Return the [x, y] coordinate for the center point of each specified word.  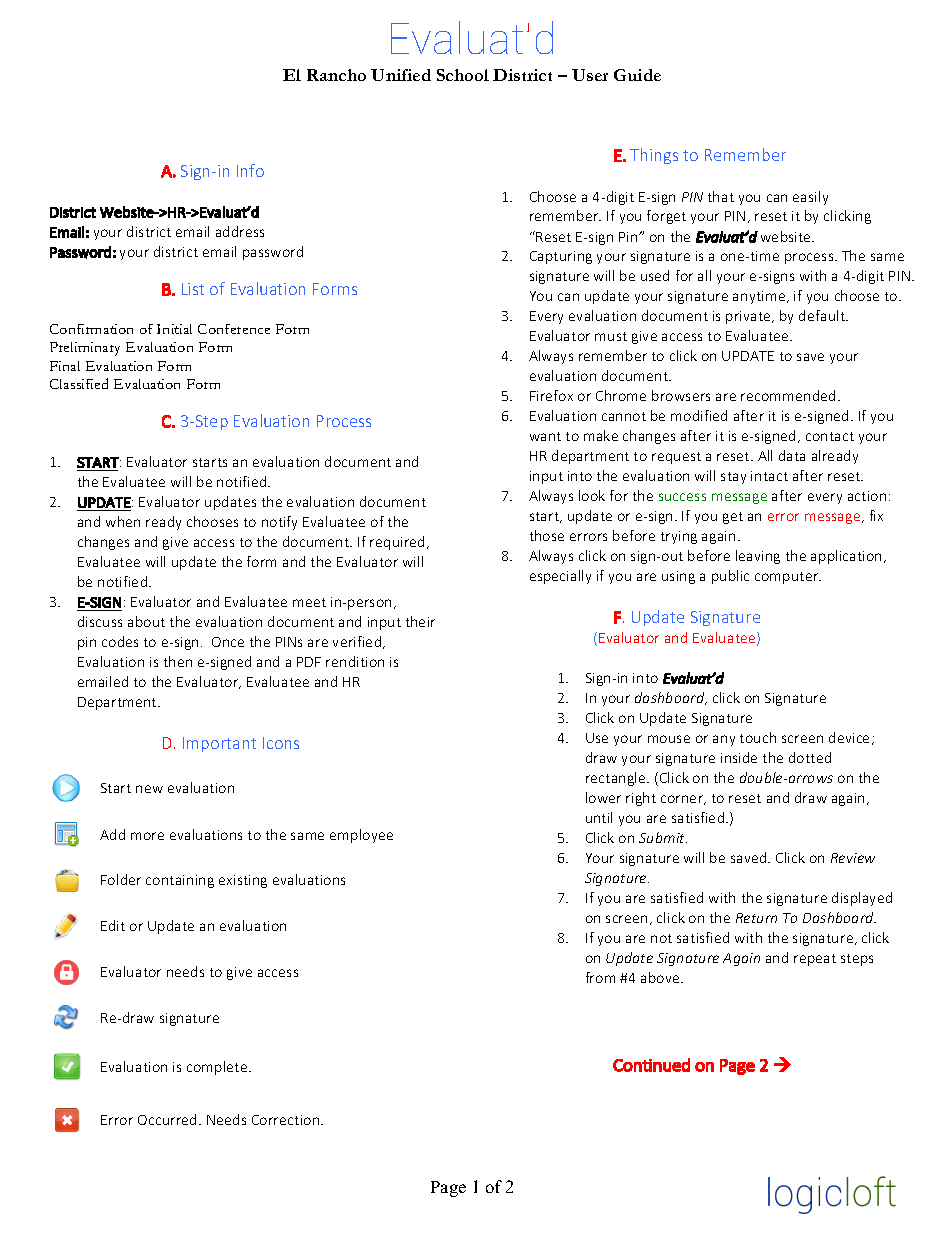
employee [361, 836]
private [749, 317]
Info [250, 170]
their [420, 621]
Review [853, 858]
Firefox [551, 395]
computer [788, 578]
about [146, 621]
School [463, 75]
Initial [174, 329]
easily [810, 198]
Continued [651, 1065]
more [147, 836]
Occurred [167, 1119]
